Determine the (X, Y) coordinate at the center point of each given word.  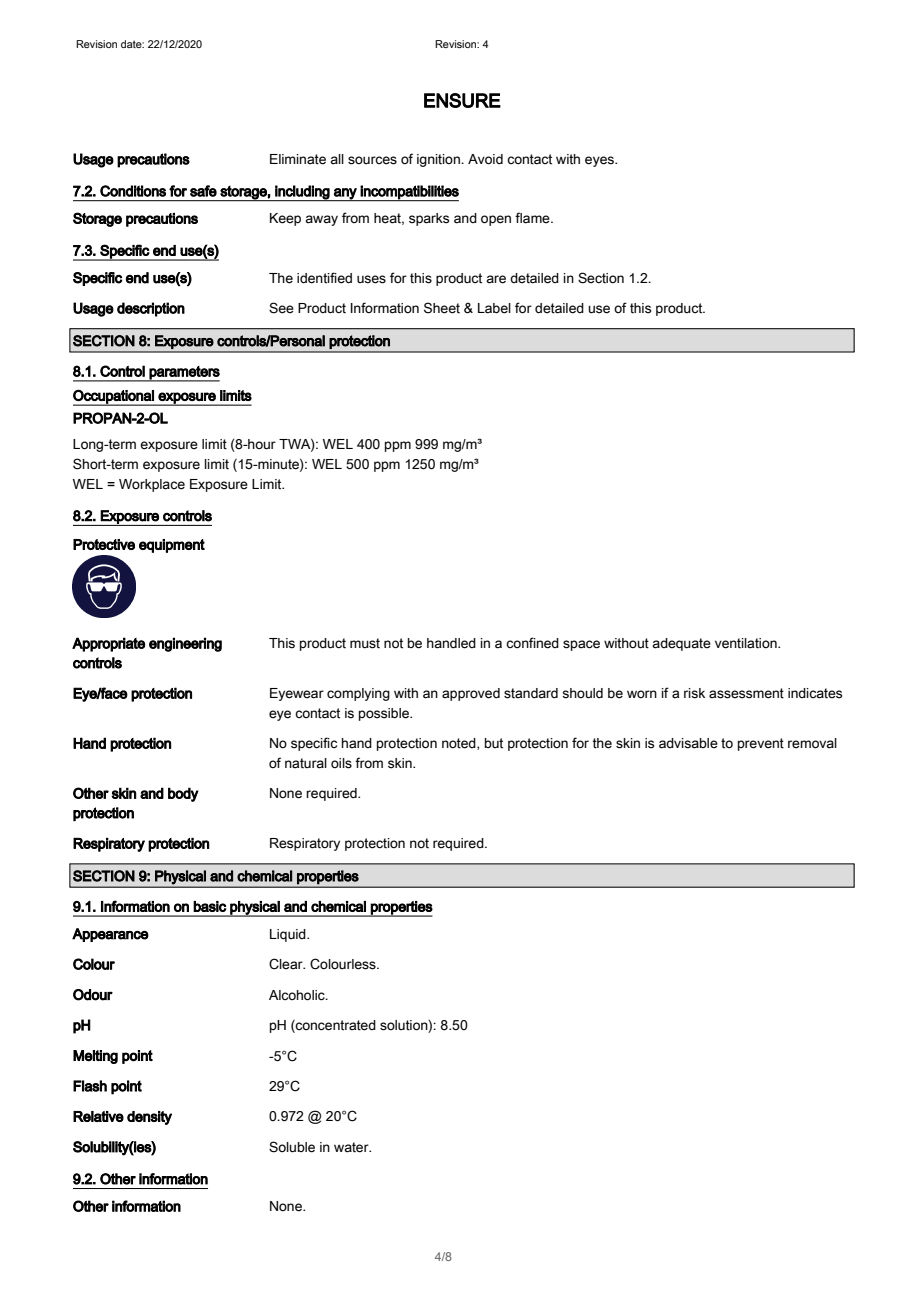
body (183, 794)
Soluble (292, 1147)
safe (203, 191)
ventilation (747, 643)
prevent (761, 744)
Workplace (152, 485)
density (149, 1118)
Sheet (442, 308)
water (352, 1147)
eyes (600, 161)
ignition (439, 160)
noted (460, 744)
